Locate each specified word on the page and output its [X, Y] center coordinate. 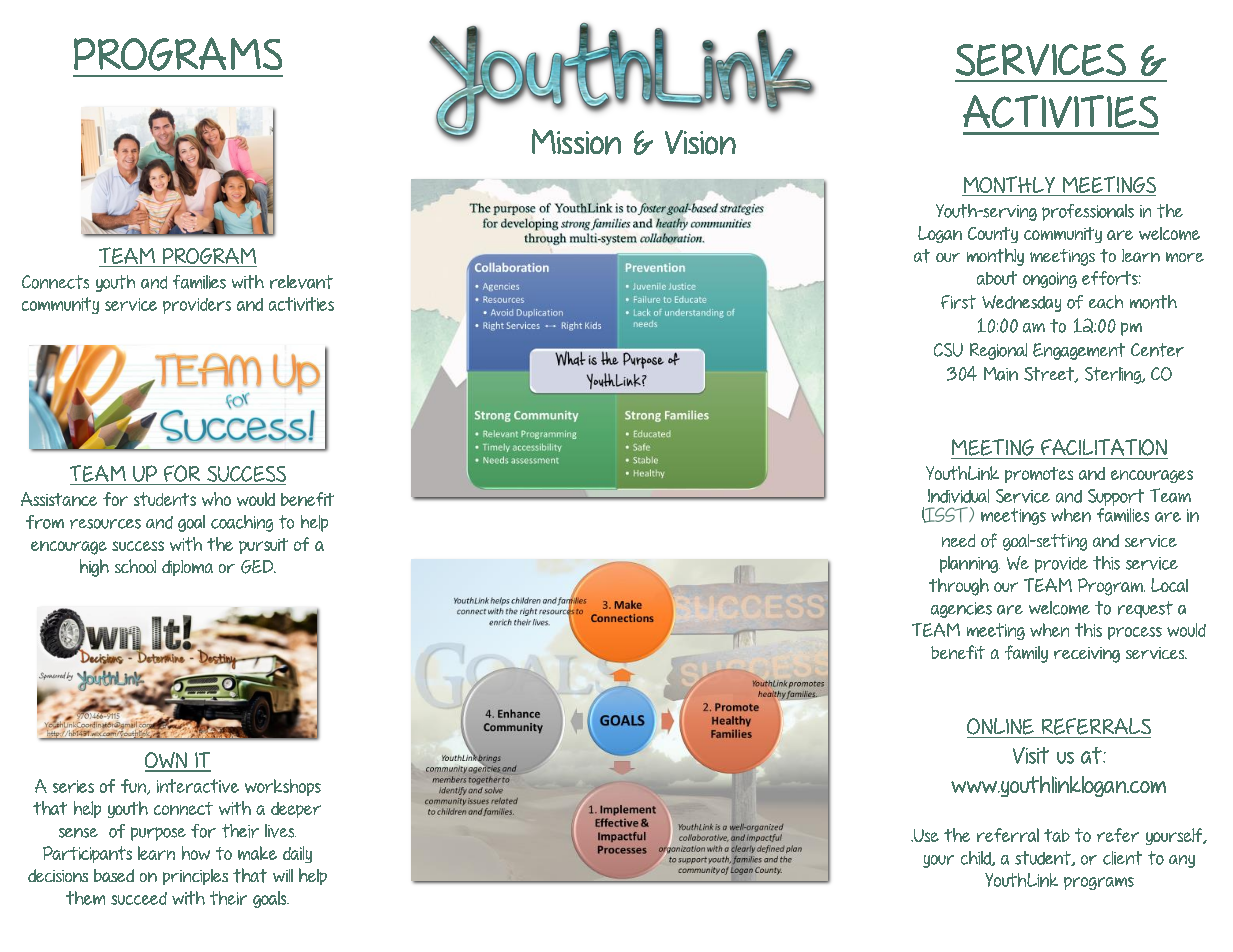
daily [297, 854]
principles [195, 877]
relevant [301, 282]
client [1122, 858]
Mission [576, 142]
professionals [1088, 212]
